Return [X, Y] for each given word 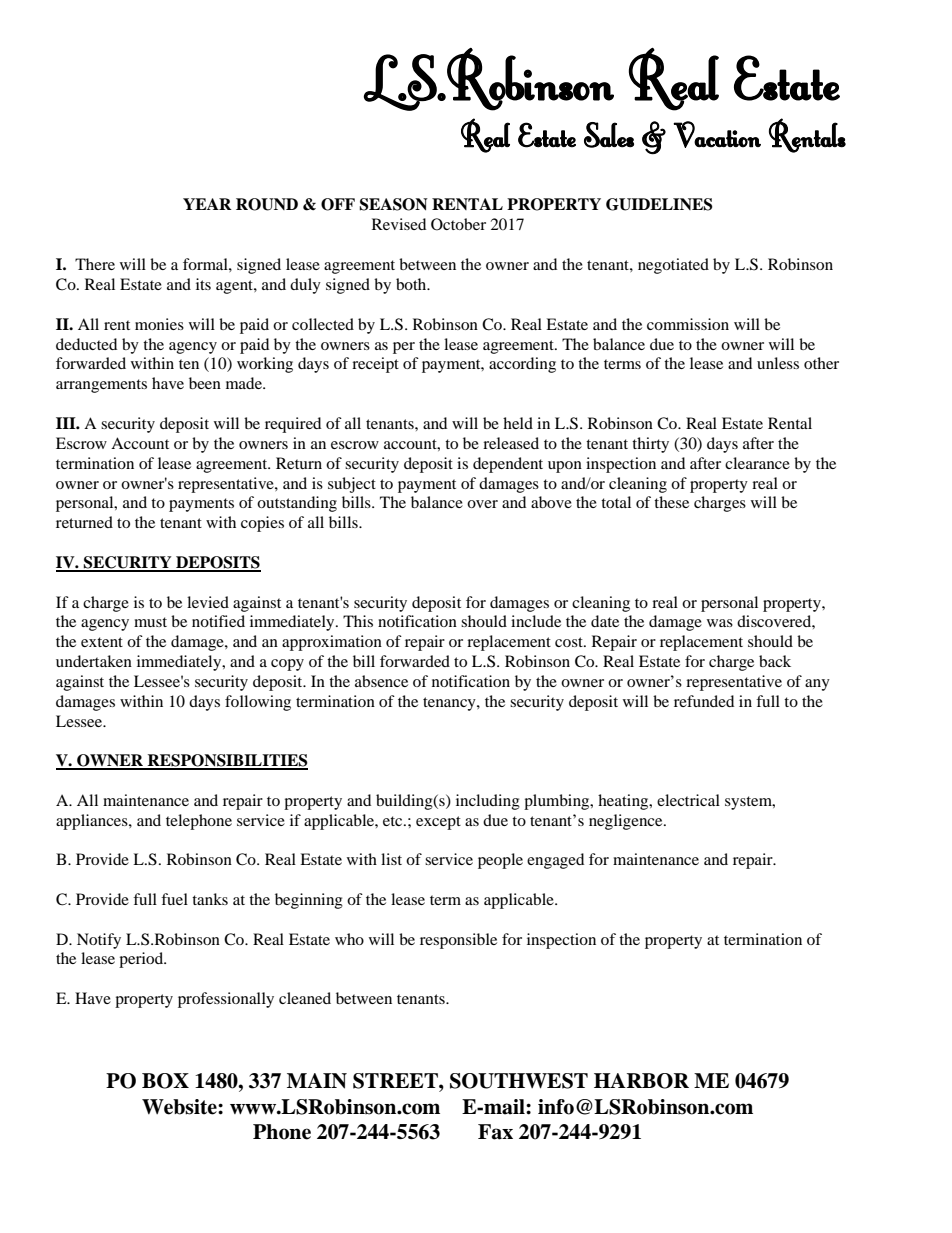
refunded [704, 701]
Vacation [717, 134]
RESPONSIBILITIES [227, 761]
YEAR [207, 204]
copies [262, 524]
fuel [174, 899]
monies [159, 324]
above [551, 502]
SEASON [393, 204]
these [671, 502]
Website [180, 1107]
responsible [458, 941]
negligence [627, 822]
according [522, 365]
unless [778, 363]
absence [381, 681]
